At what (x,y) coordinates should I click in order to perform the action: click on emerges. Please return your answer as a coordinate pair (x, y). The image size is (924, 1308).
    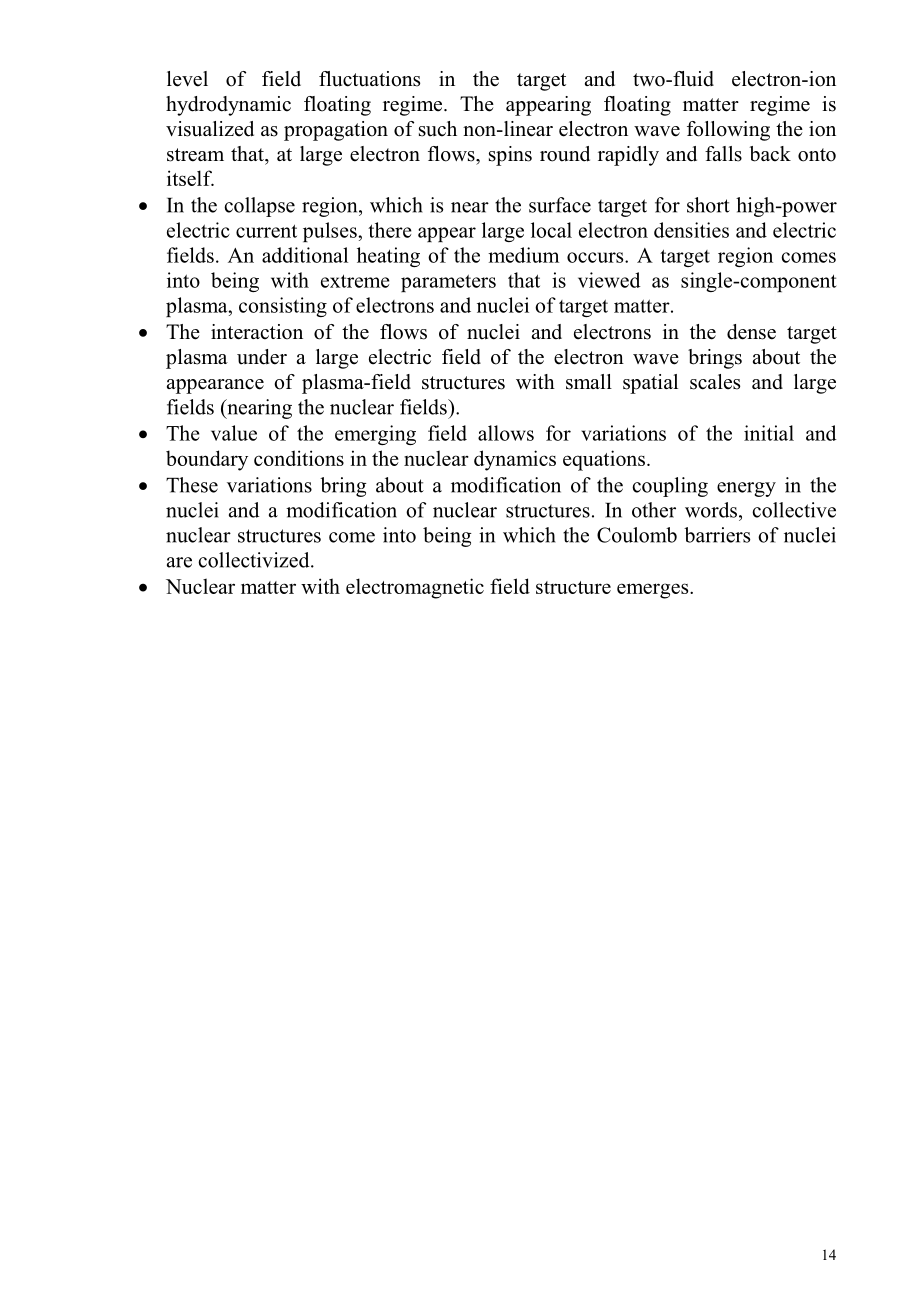
    Looking at the image, I should click on (654, 591).
